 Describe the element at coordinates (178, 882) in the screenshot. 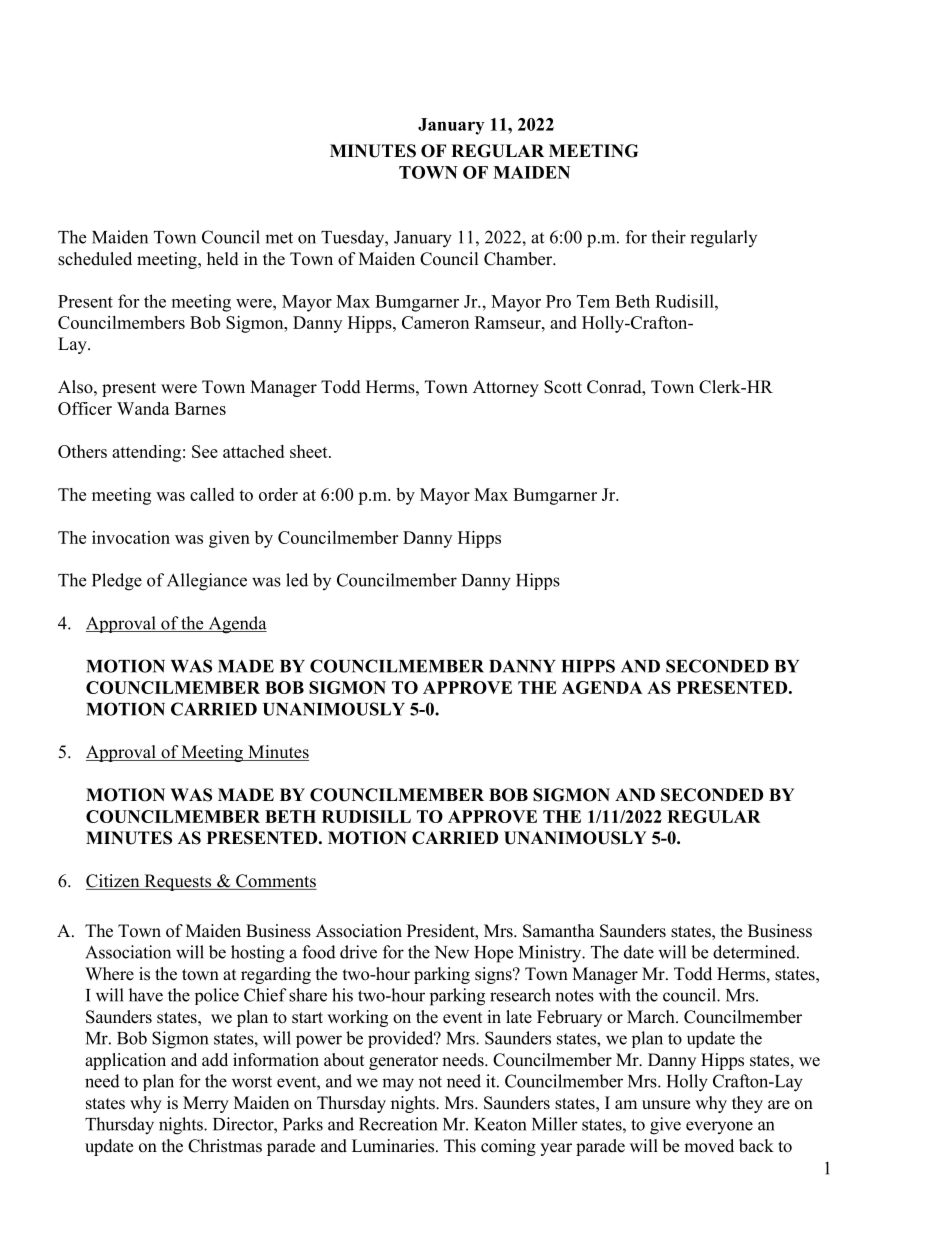

I see `Requests` at that location.
